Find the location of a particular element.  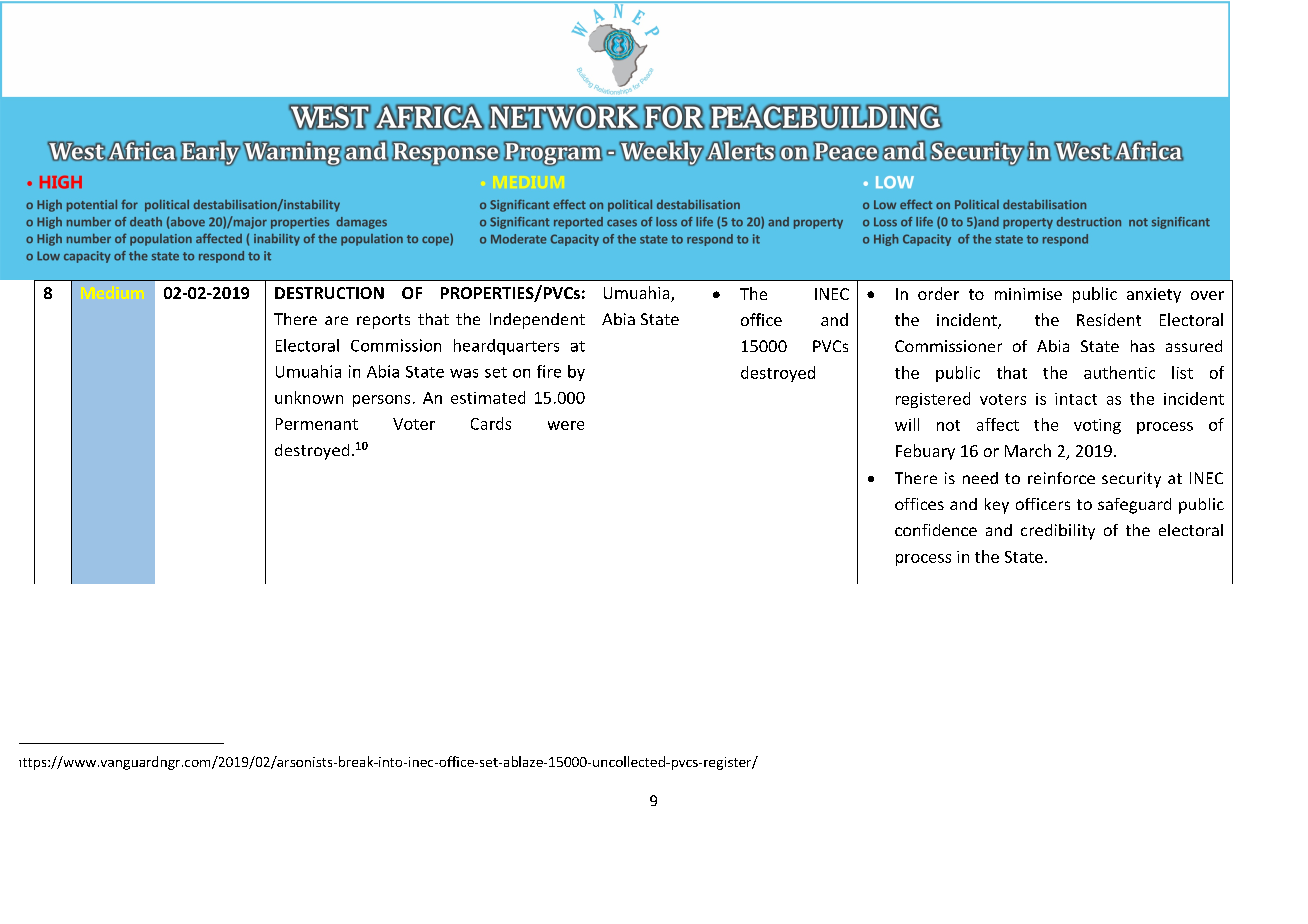

DESTRUCTION is located at coordinates (329, 293).
